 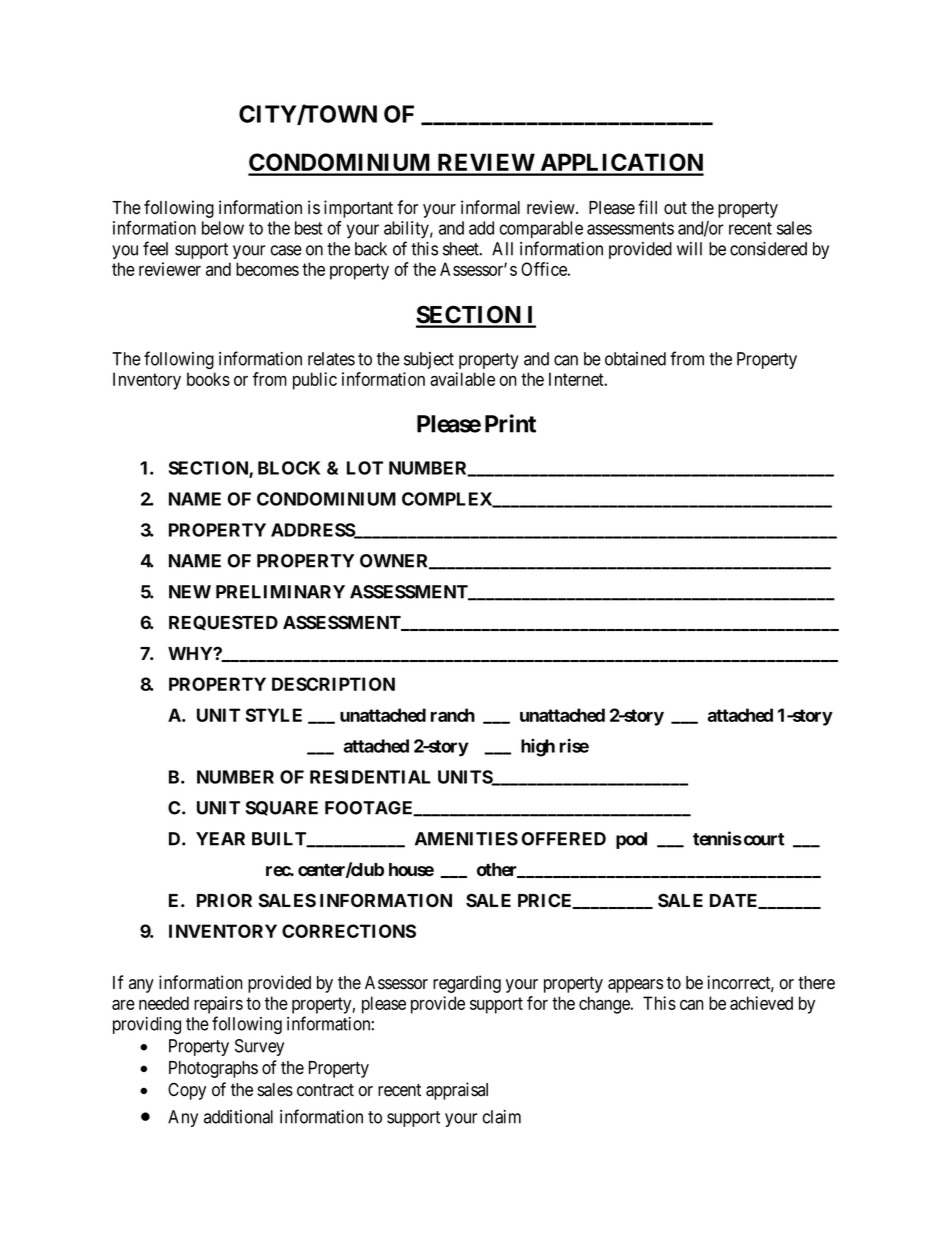 What do you see at coordinates (768, 249) in the document?
I see `considered` at bounding box center [768, 249].
